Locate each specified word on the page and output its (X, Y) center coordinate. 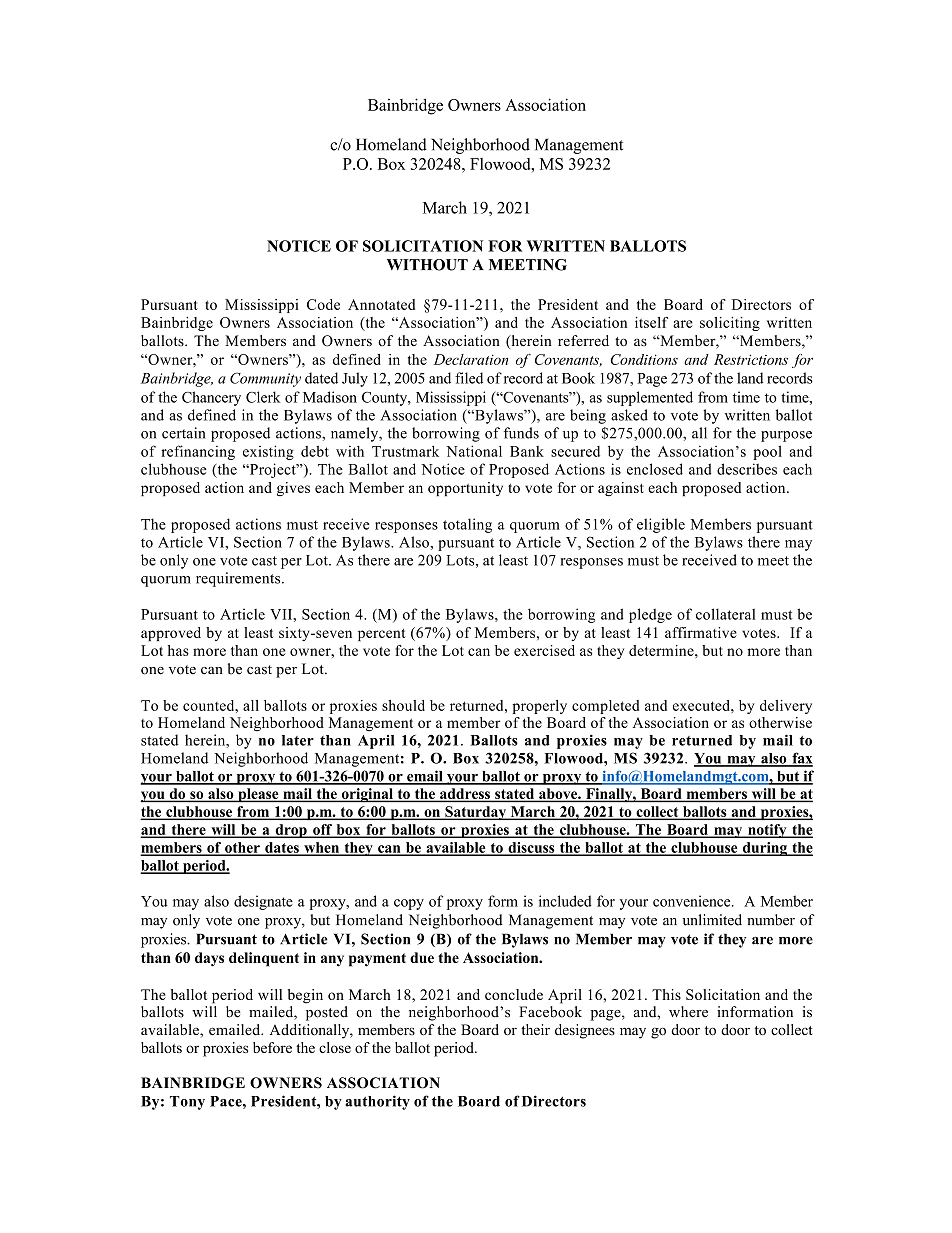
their (535, 1029)
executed (702, 705)
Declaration (471, 359)
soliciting (730, 324)
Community (265, 379)
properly (540, 707)
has (178, 650)
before (272, 1047)
